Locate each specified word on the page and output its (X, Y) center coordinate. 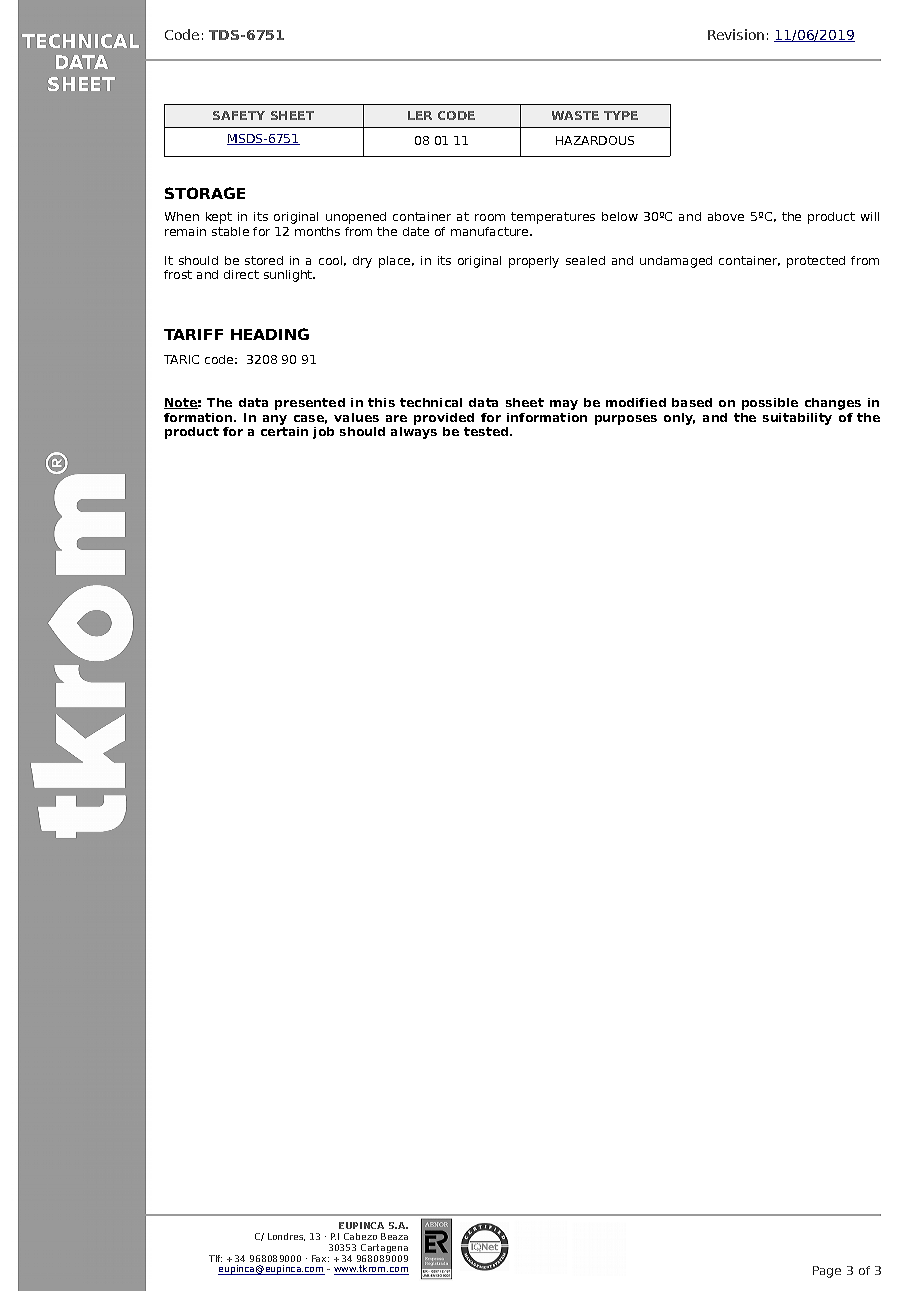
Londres (286, 1237)
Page (827, 1272)
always (414, 433)
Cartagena (383, 1250)
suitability (797, 419)
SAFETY (239, 115)
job (323, 433)
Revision (736, 34)
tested (487, 431)
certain (284, 431)
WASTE (575, 115)
